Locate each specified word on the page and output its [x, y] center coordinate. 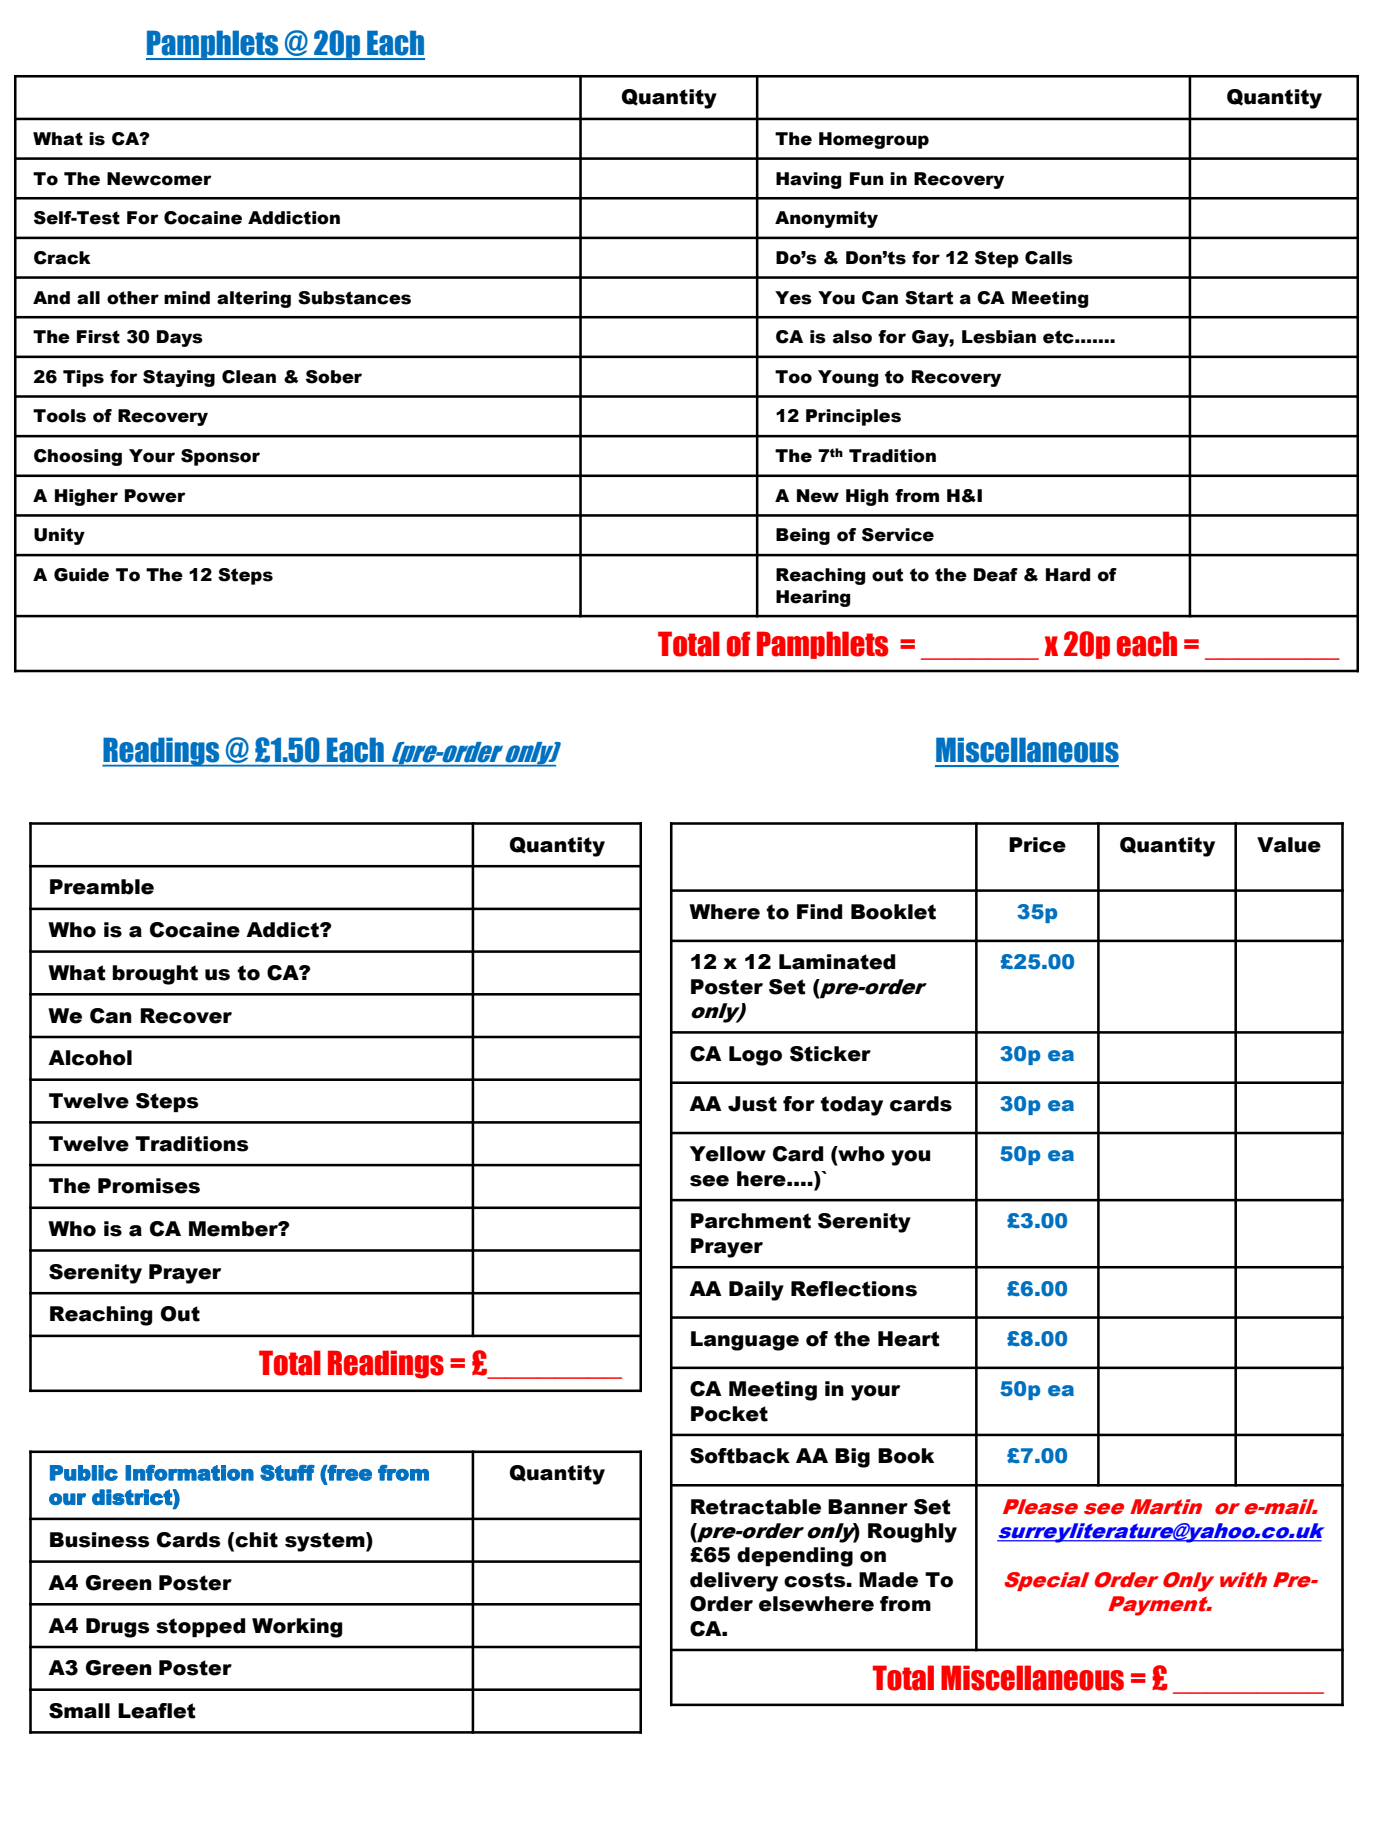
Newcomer [159, 179]
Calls [1049, 258]
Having [809, 180]
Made [888, 1580]
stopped [200, 1627]
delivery [734, 1582]
